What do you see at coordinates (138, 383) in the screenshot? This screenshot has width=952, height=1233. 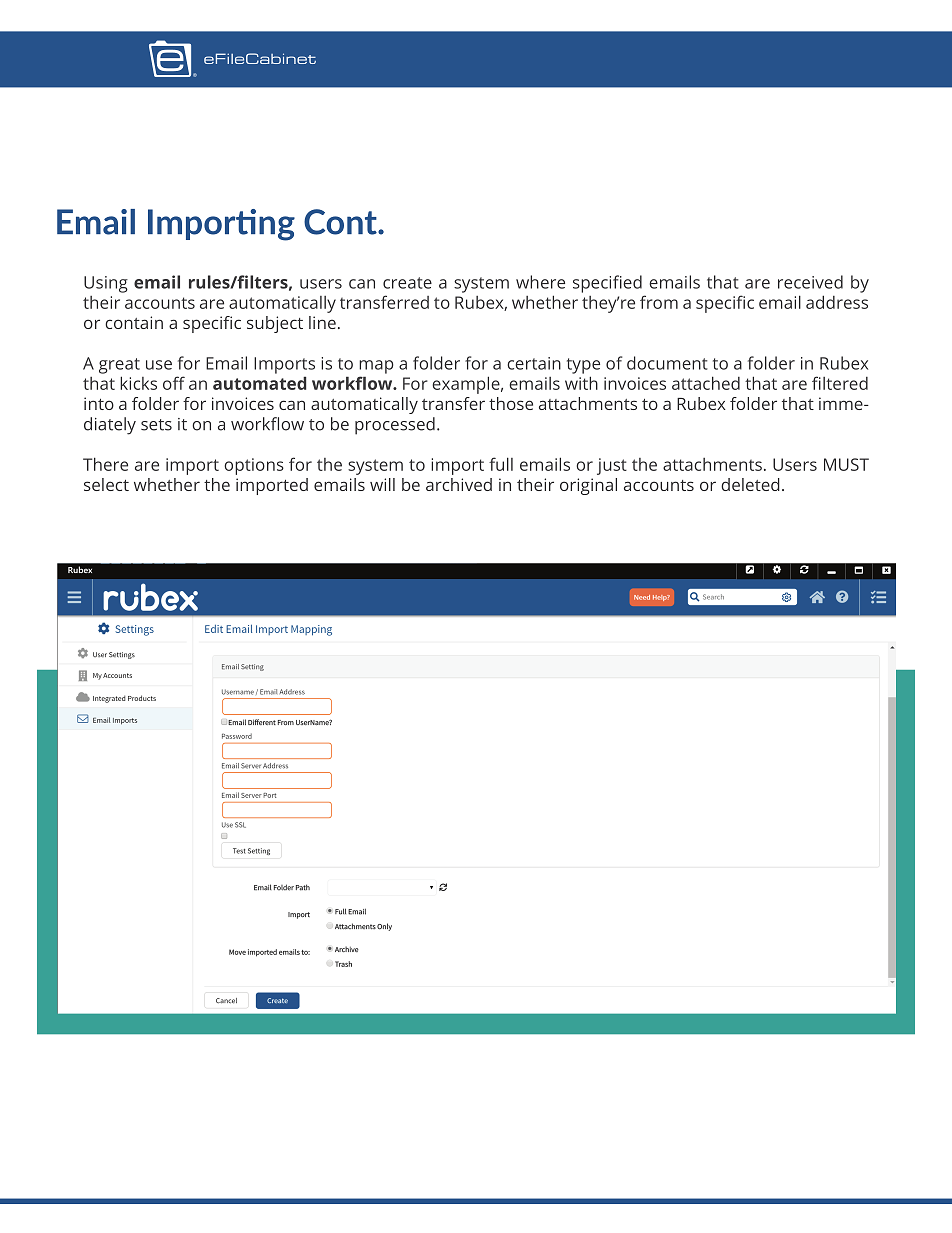 I see `kicks` at bounding box center [138, 383].
